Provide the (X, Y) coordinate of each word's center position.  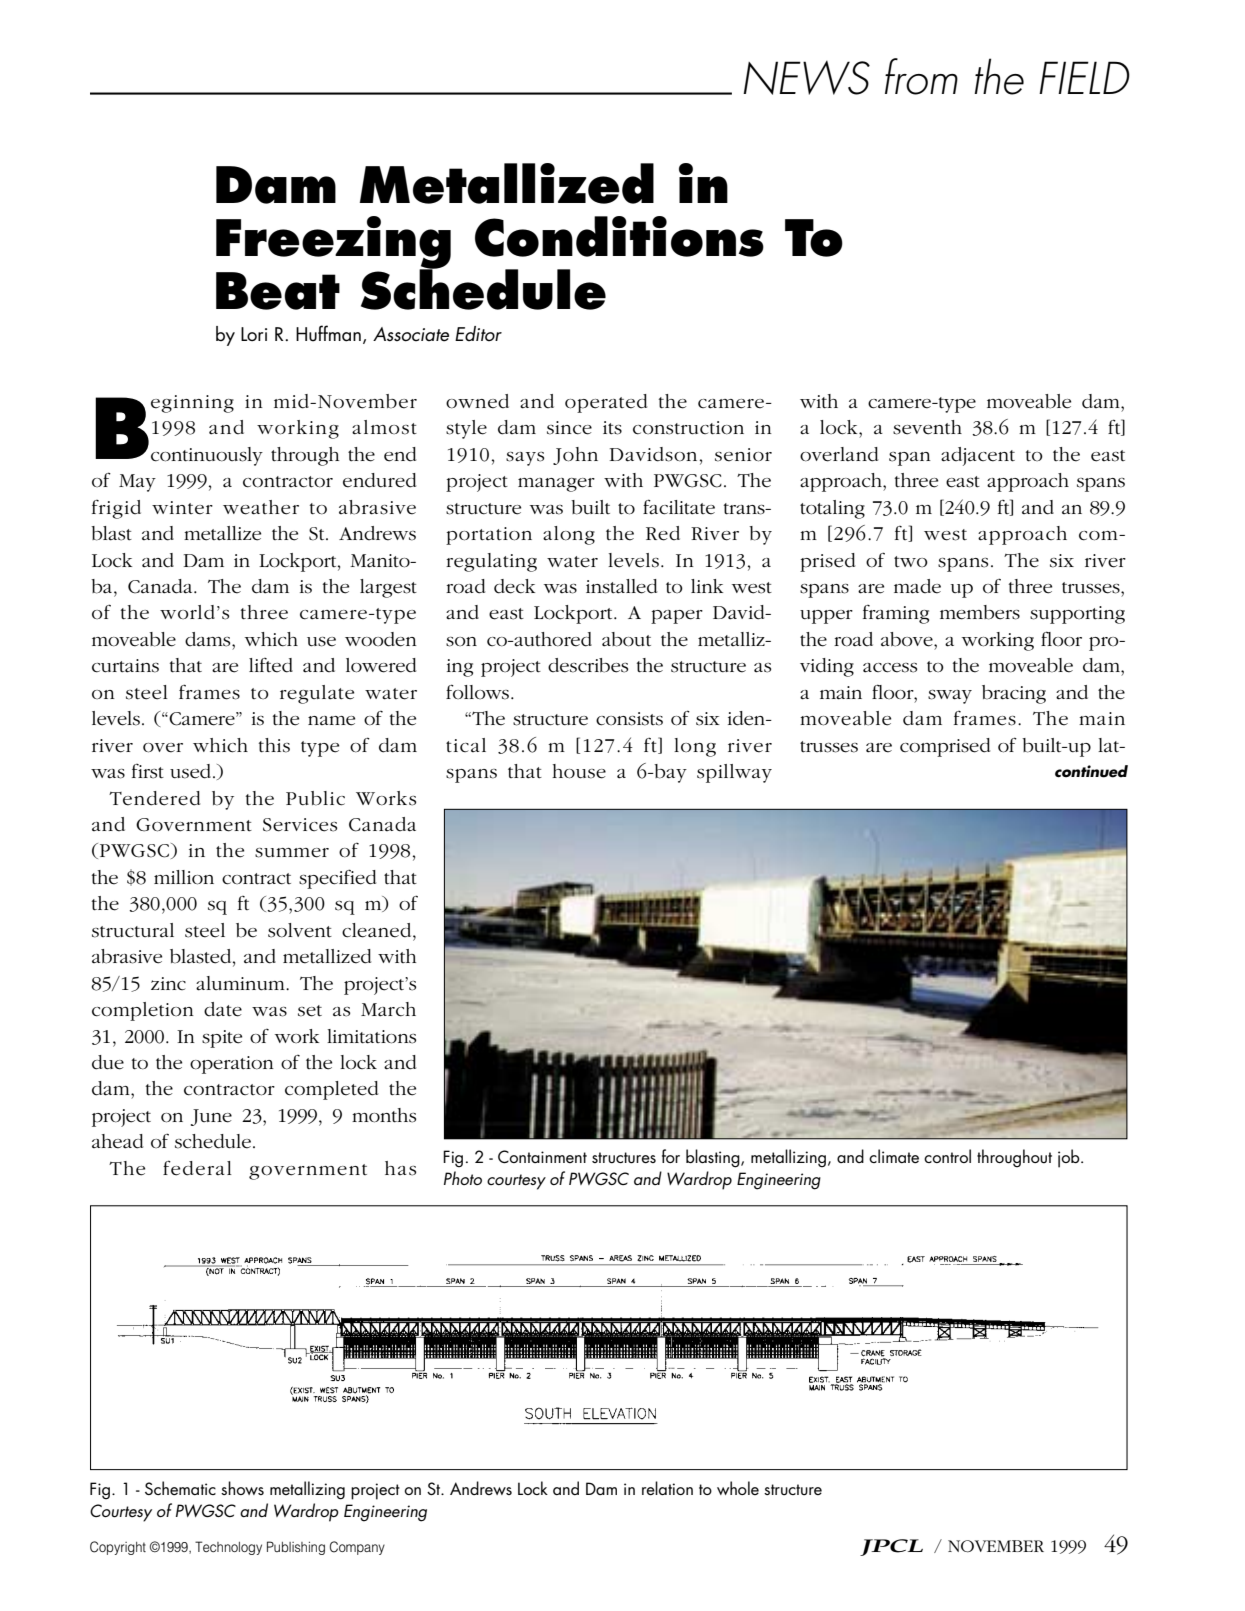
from (921, 76)
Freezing (333, 243)
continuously (207, 456)
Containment (542, 1156)
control (947, 1156)
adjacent (978, 456)
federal (197, 1168)
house (579, 771)
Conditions (619, 236)
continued (1091, 771)
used (192, 771)
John (575, 456)
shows (242, 1488)
